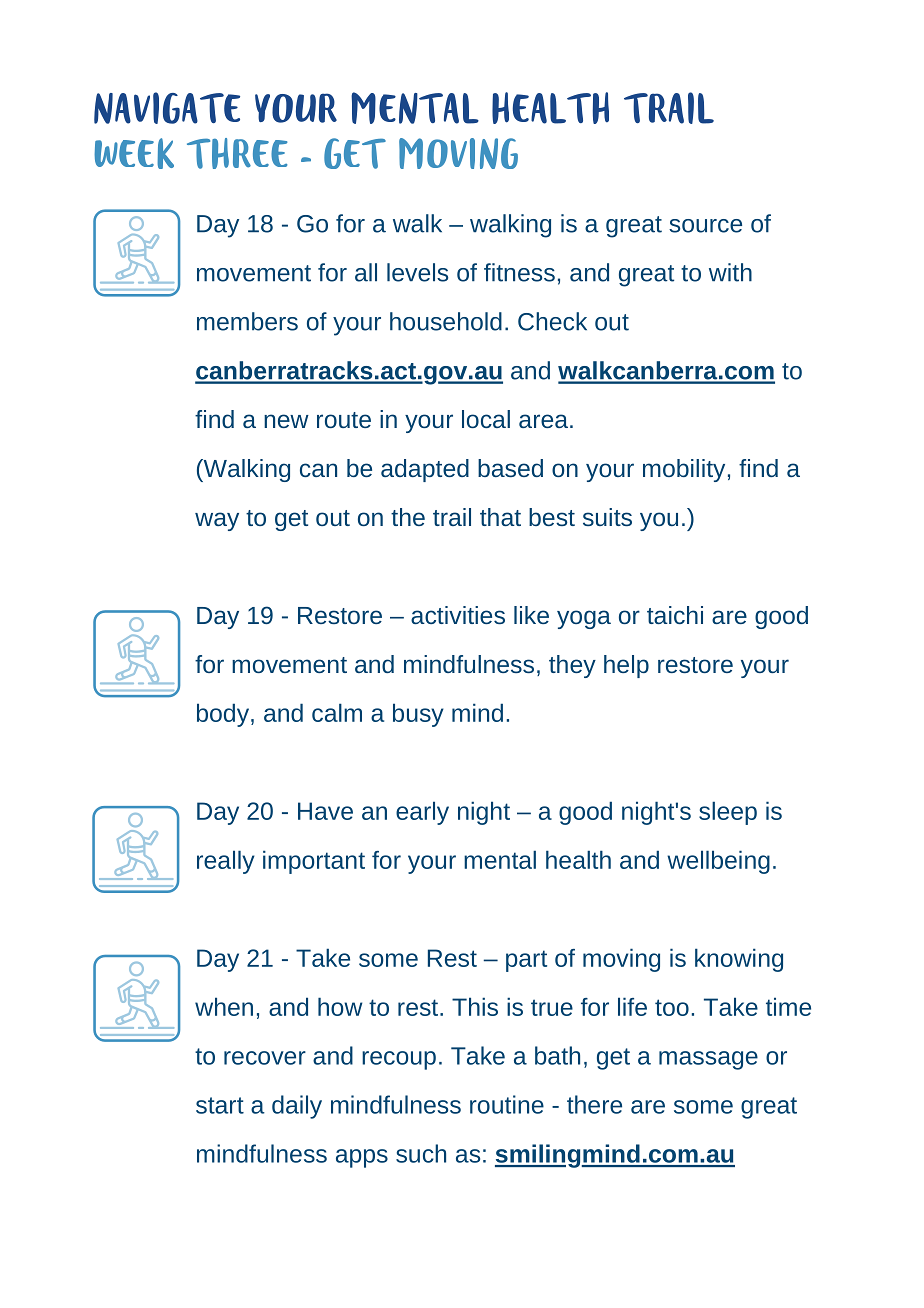 The height and width of the screenshot is (1308, 924). What do you see at coordinates (458, 615) in the screenshot?
I see `activities` at bounding box center [458, 615].
